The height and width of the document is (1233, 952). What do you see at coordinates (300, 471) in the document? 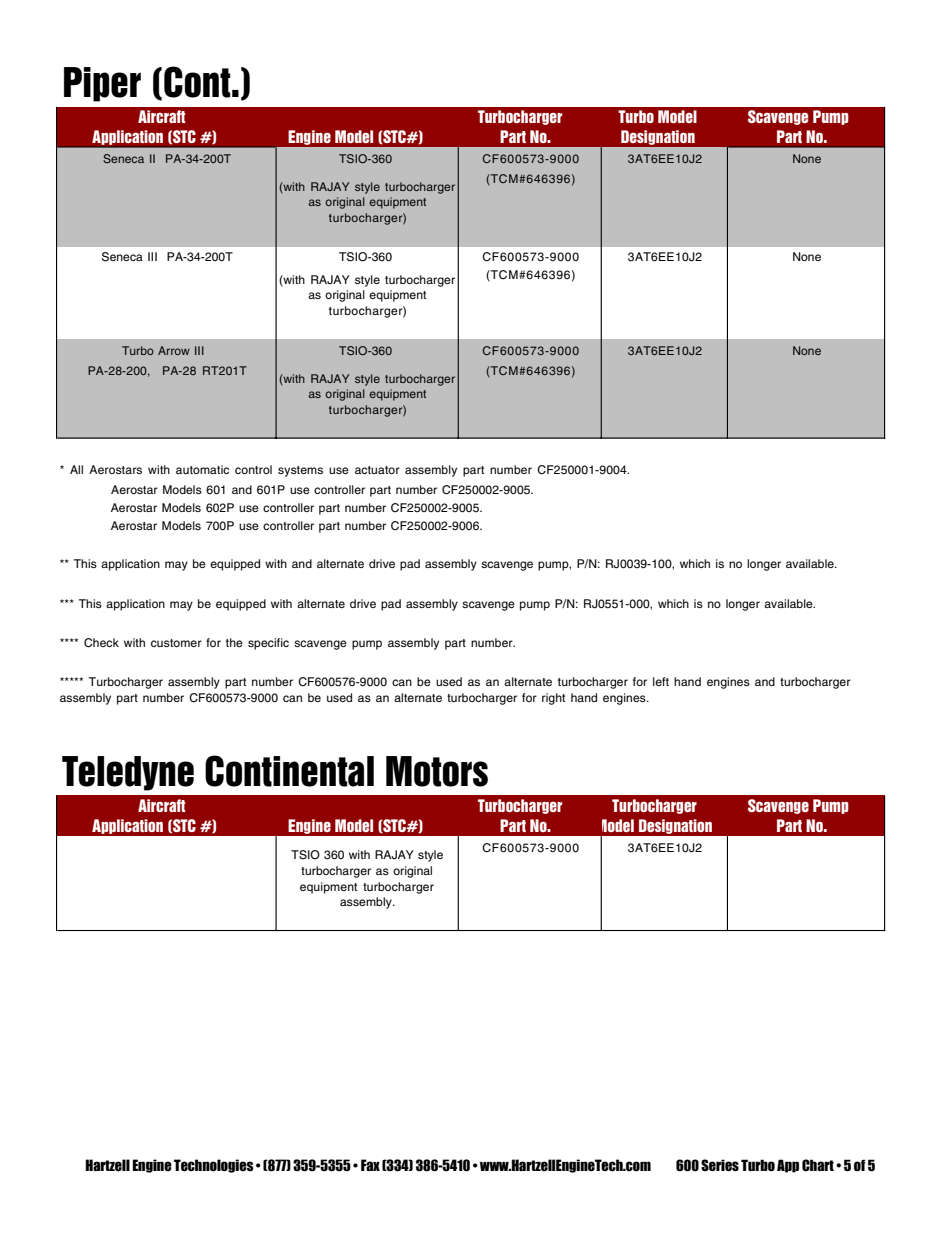
I see `systems` at bounding box center [300, 471].
